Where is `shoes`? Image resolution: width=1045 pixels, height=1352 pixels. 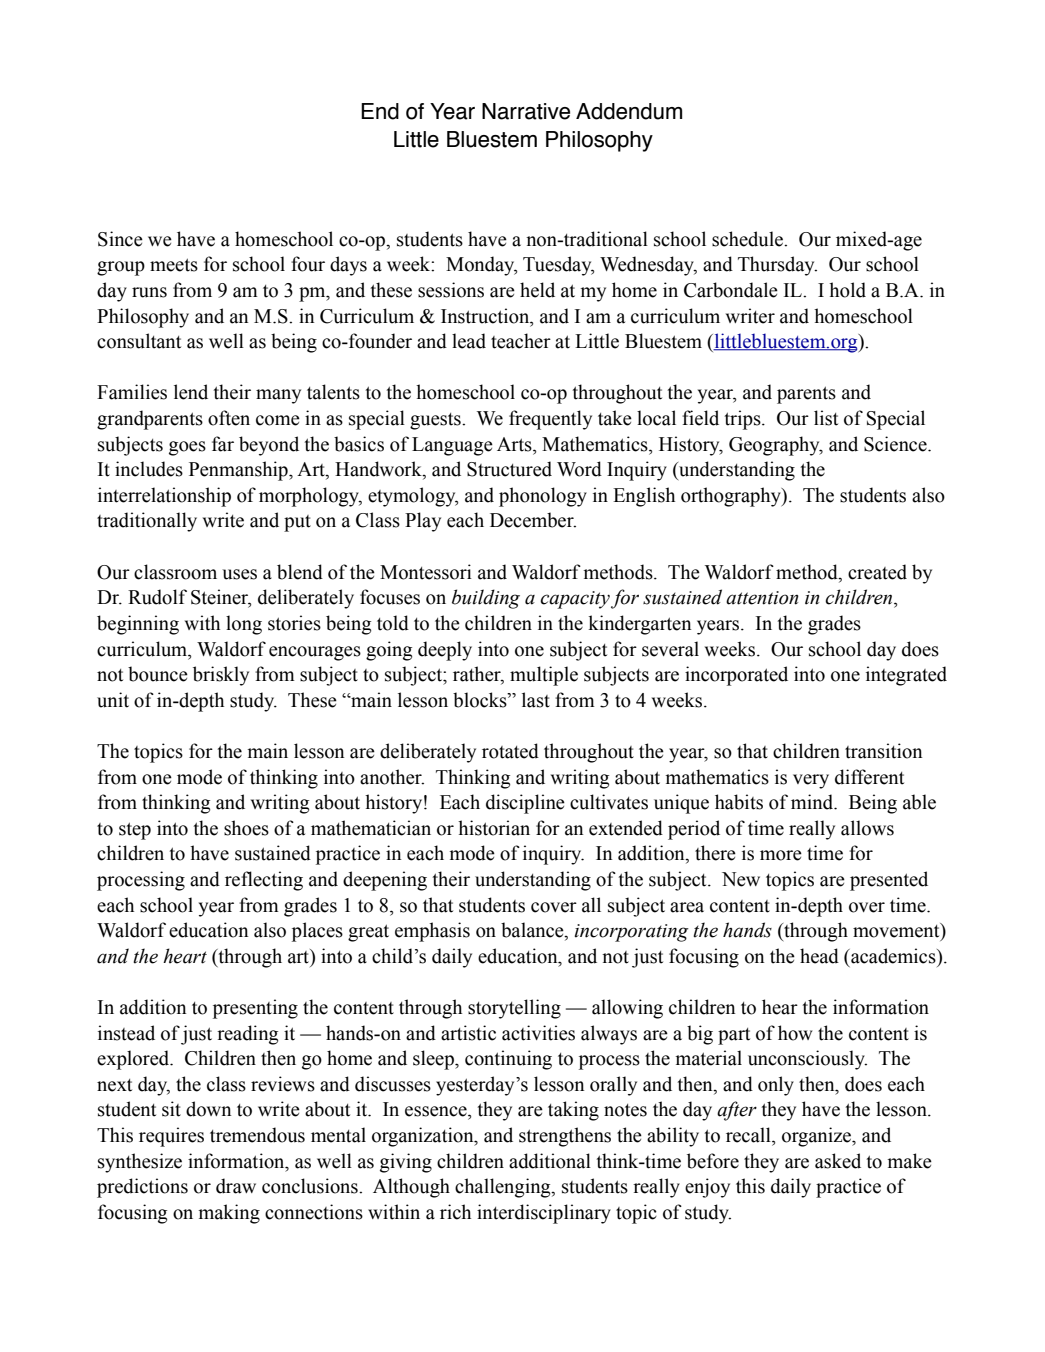 shoes is located at coordinates (246, 828).
